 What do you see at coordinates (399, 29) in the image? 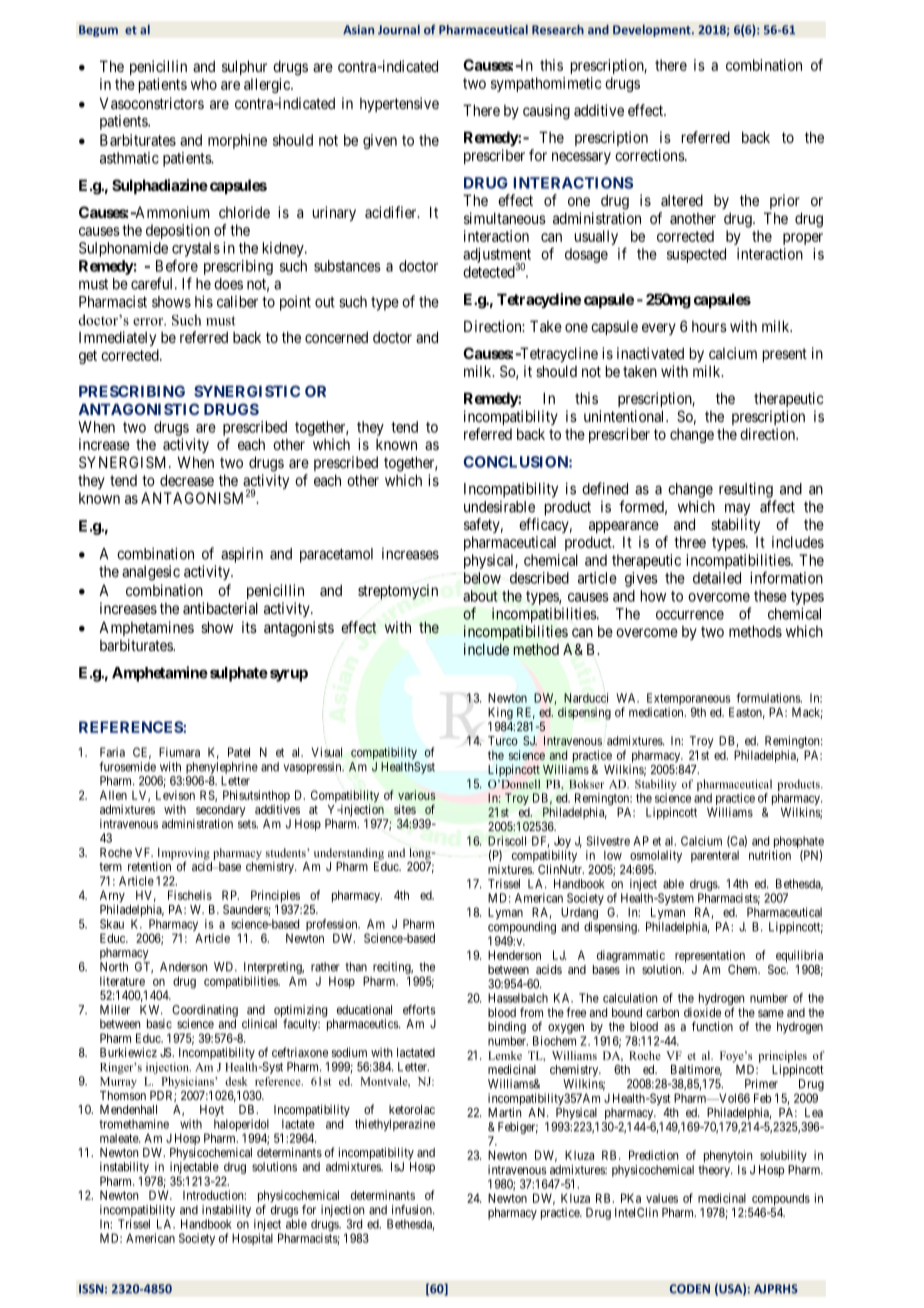
I see `Journal` at bounding box center [399, 29].
